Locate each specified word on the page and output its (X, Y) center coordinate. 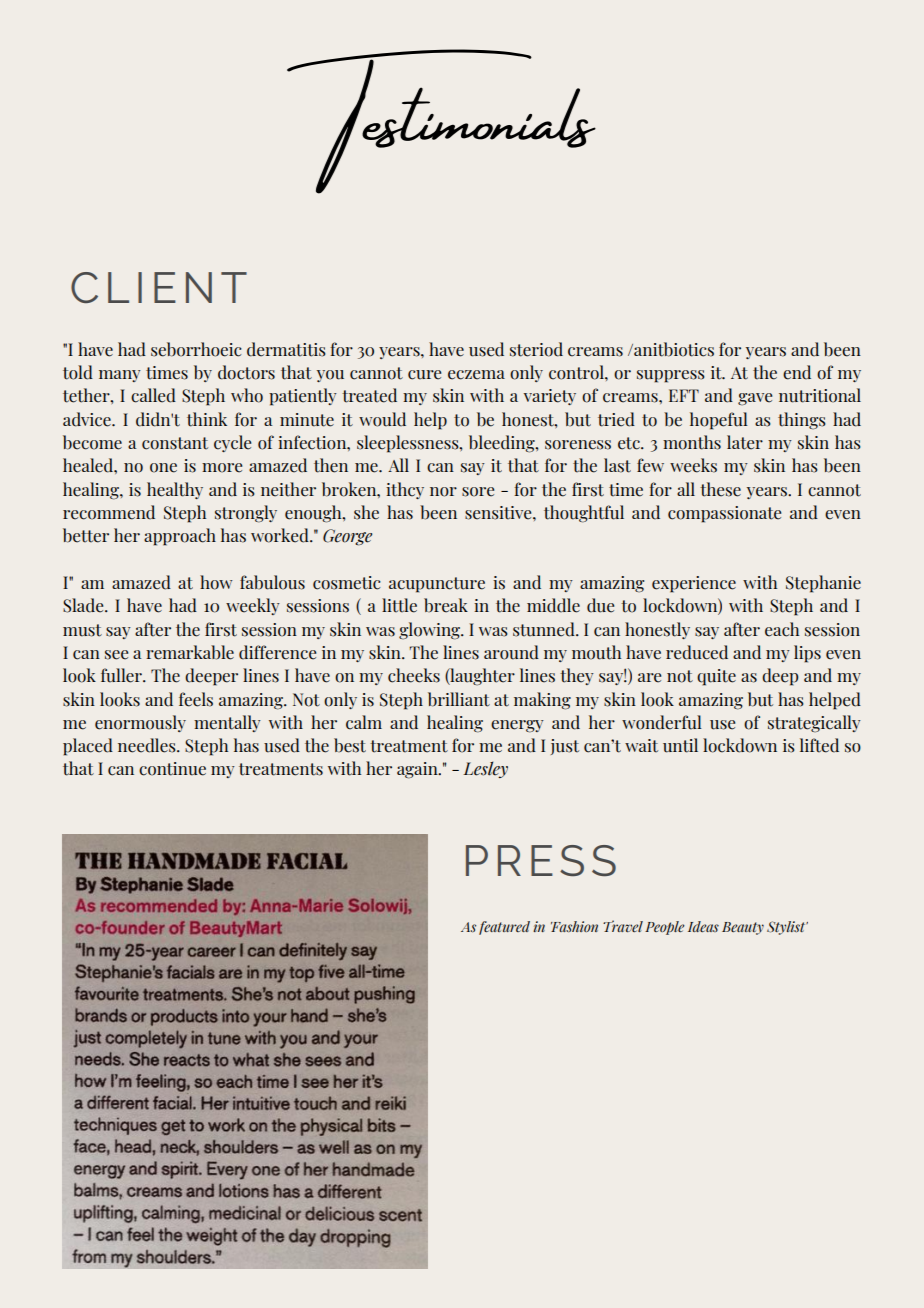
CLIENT (159, 287)
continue (172, 769)
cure (424, 375)
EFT (684, 395)
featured (504, 928)
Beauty (743, 928)
